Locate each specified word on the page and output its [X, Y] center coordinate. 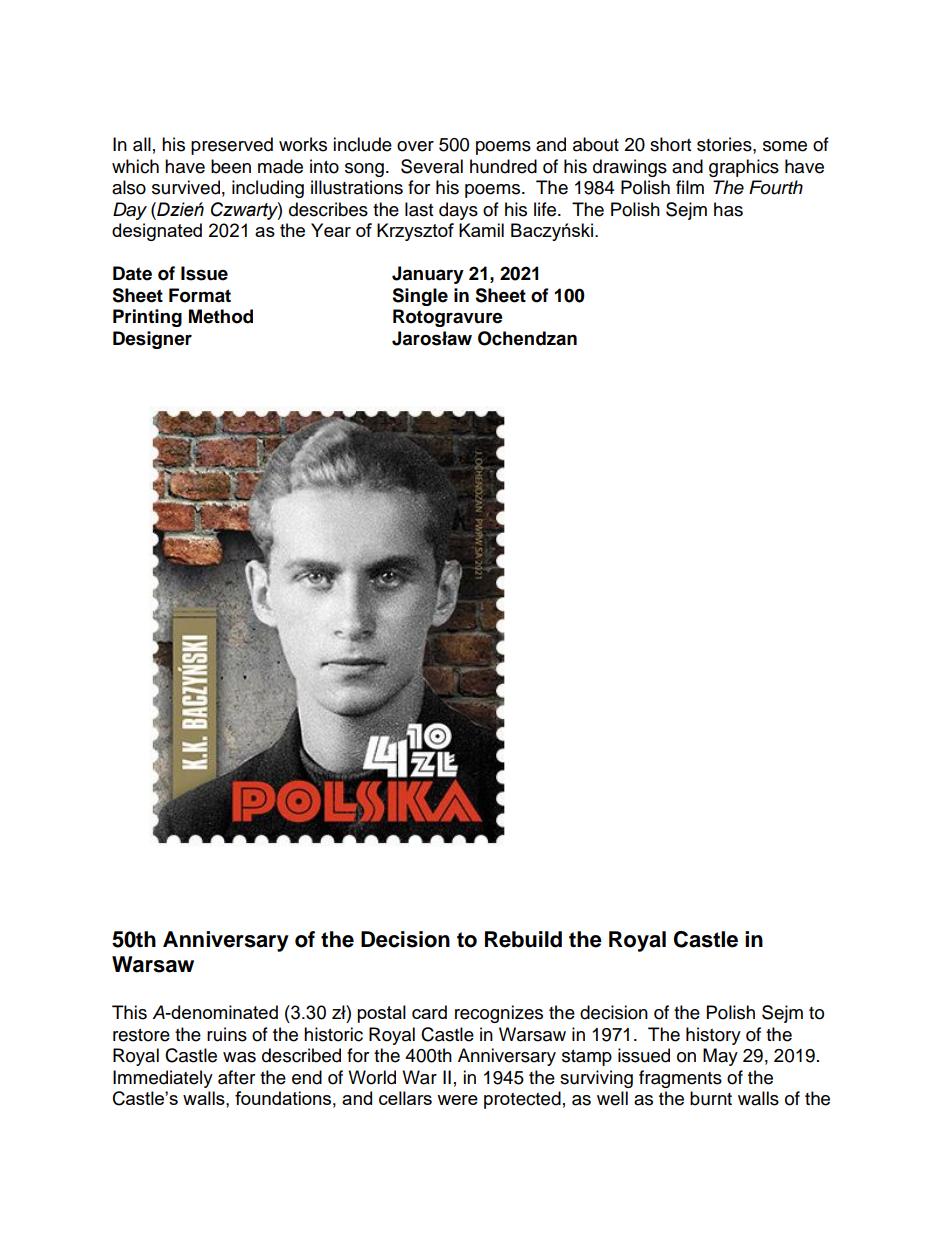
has [728, 209]
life [546, 209]
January [428, 275]
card [429, 1012]
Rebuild [523, 939]
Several [432, 166]
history [713, 1036]
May [720, 1057]
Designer [152, 340]
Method [221, 316]
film [690, 187]
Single [420, 297]
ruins [227, 1034]
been [231, 166]
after [236, 1077]
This [129, 1012]
